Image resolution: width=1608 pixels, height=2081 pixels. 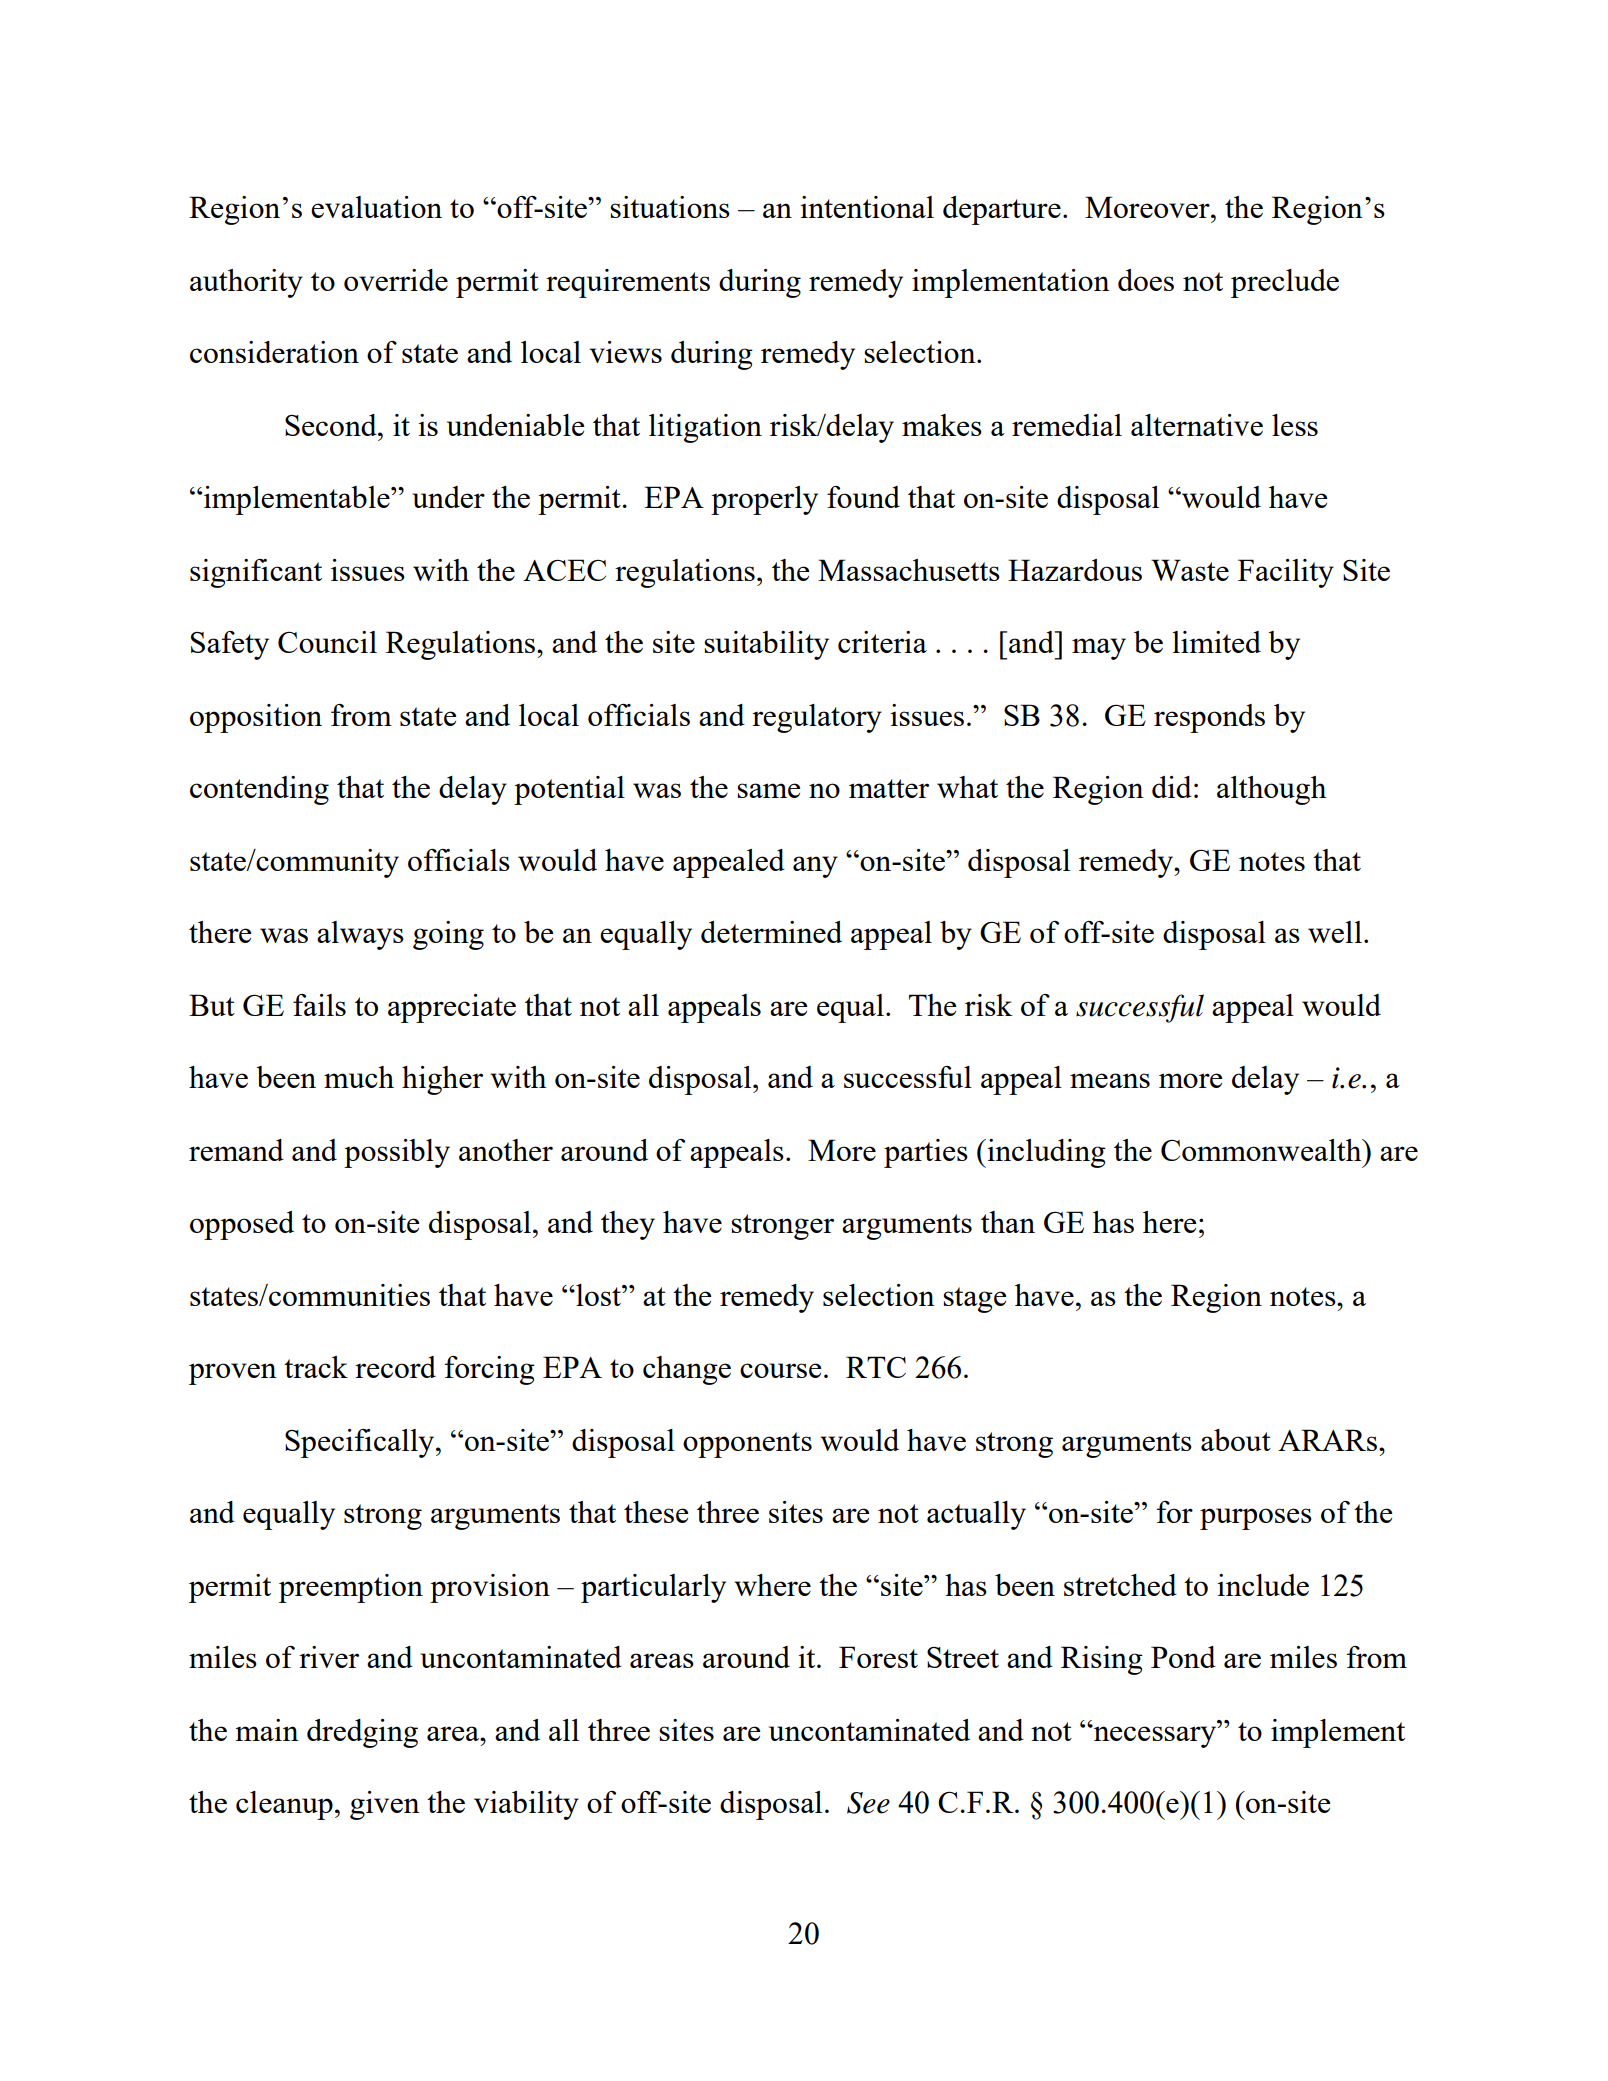 I want to click on intentional, so click(x=867, y=207).
